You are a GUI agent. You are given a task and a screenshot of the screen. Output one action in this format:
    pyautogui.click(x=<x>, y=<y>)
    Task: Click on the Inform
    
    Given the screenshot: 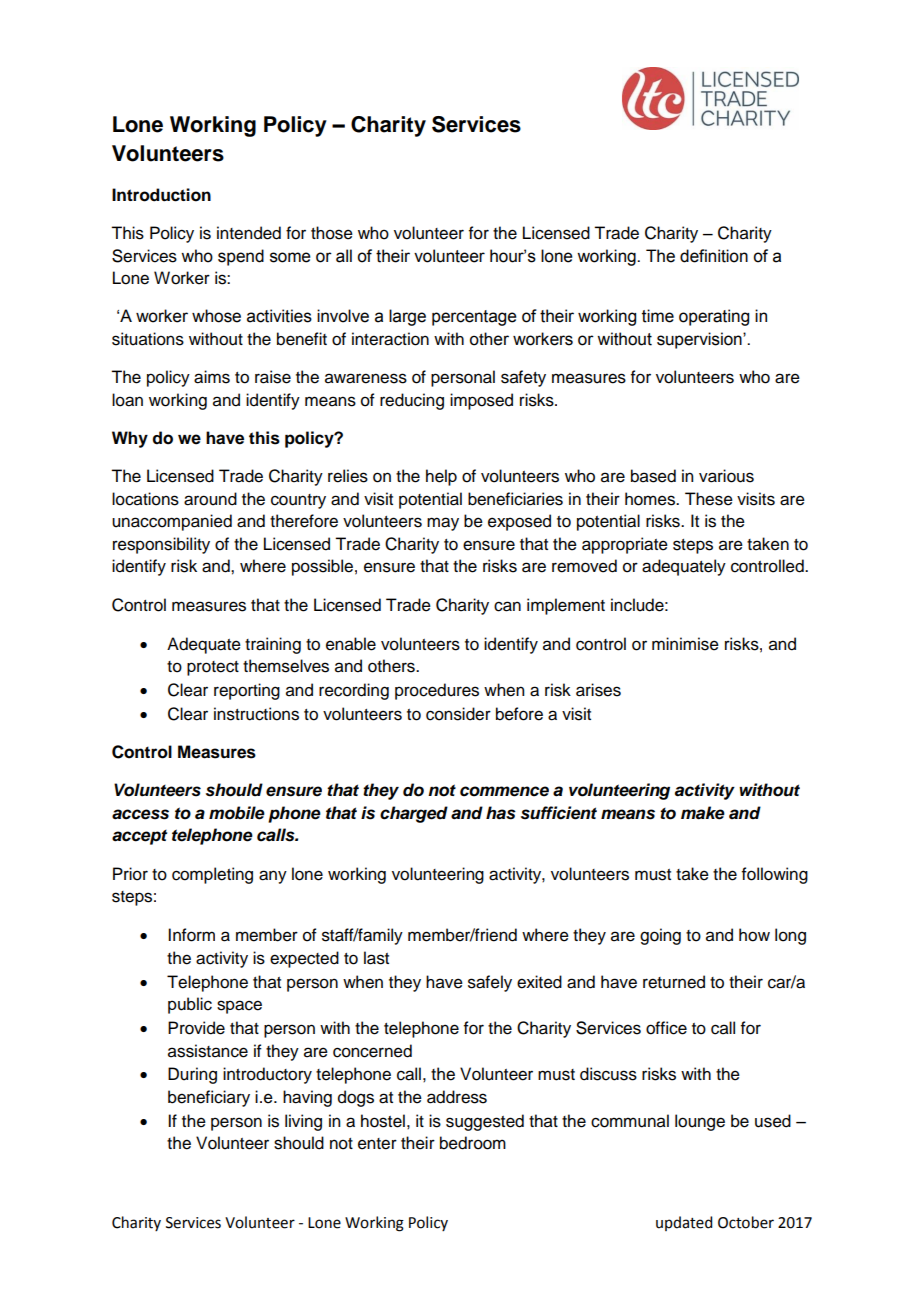 What is the action you would take?
    pyautogui.click(x=191, y=935)
